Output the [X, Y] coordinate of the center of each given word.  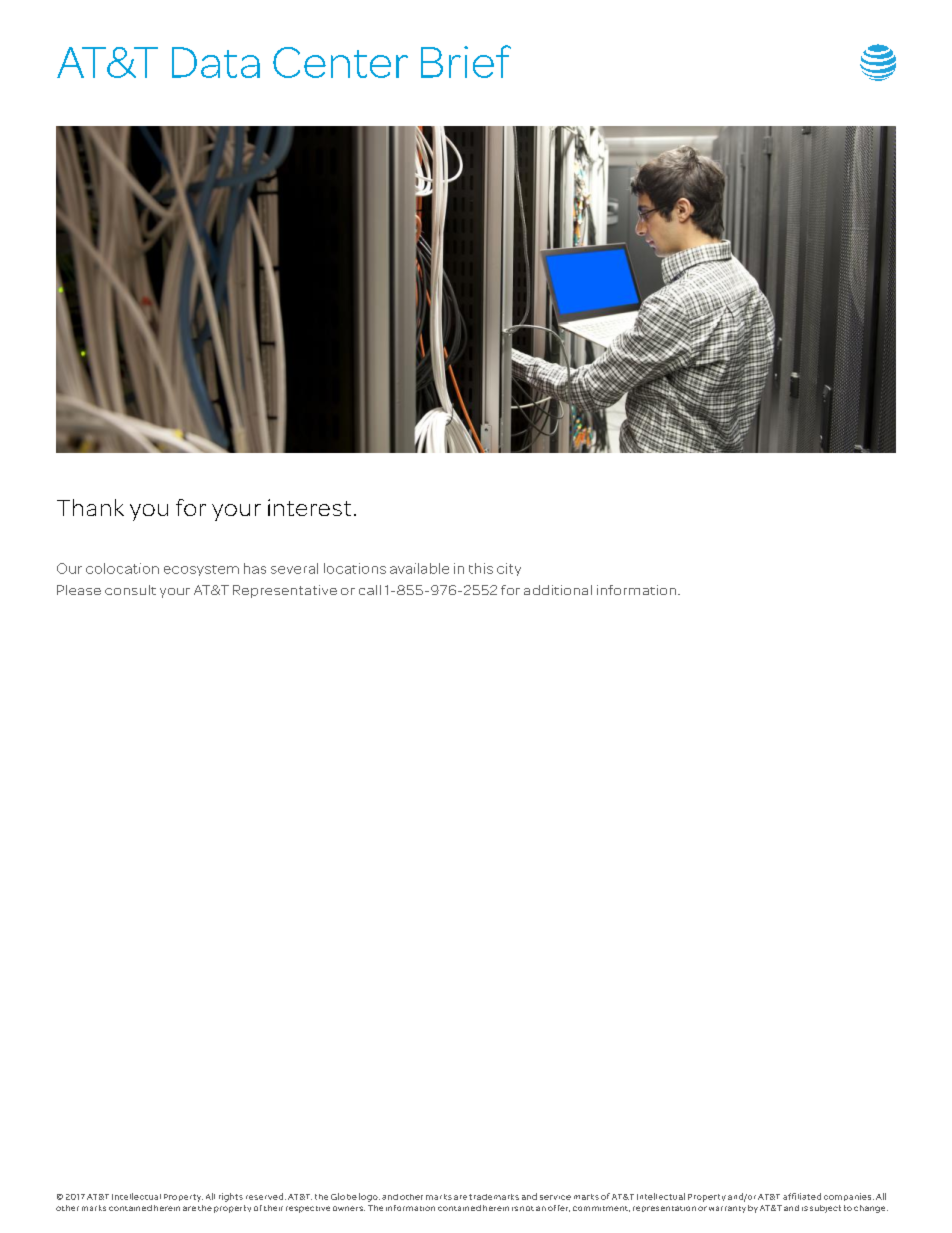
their [273, 1208]
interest [309, 507]
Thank [90, 507]
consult [130, 590]
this [481, 568]
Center [340, 62]
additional [558, 590]
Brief [466, 61]
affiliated [802, 1196]
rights [231, 1197]
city [509, 569]
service [555, 1197]
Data [216, 62]
